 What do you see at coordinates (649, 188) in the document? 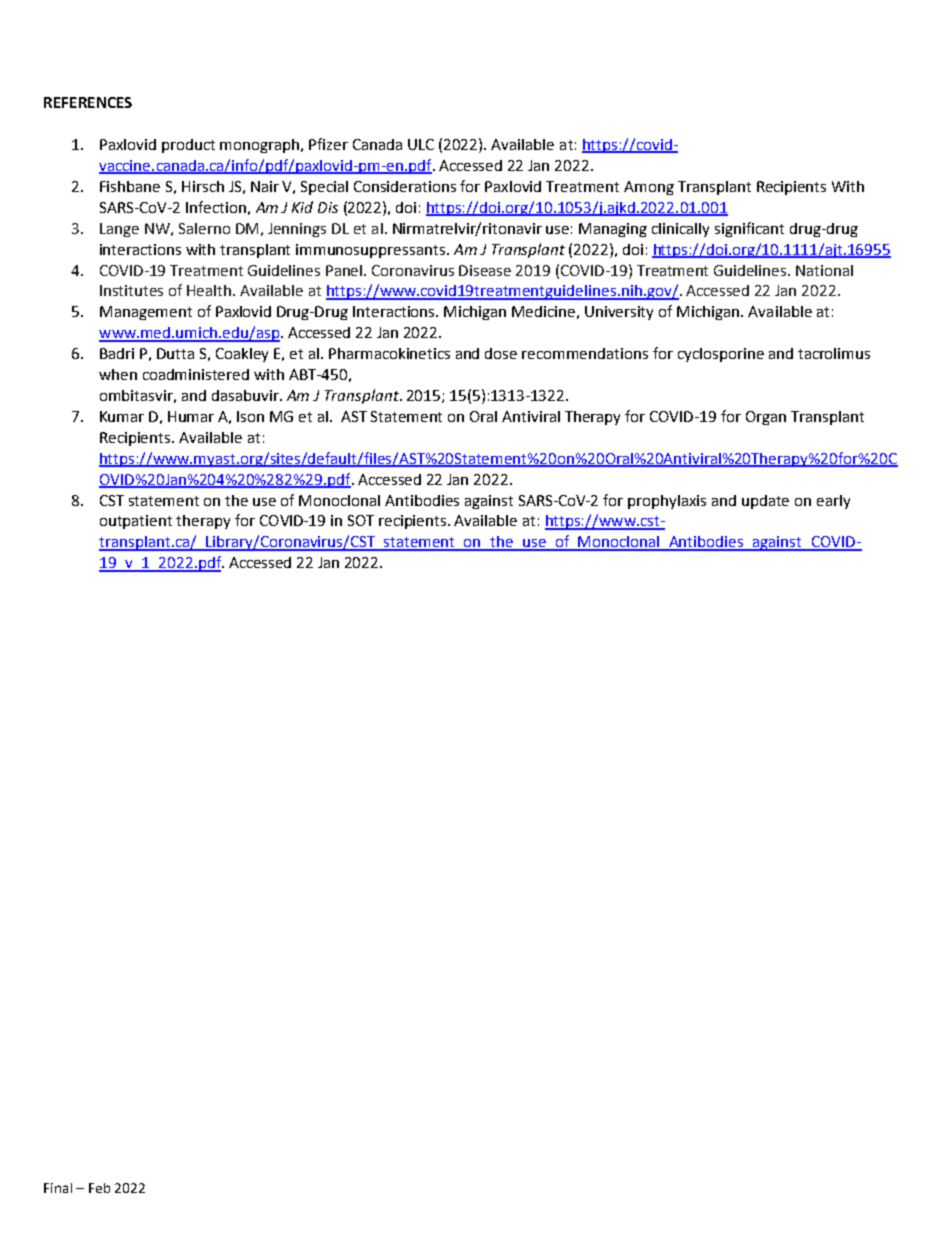
I see `Among` at bounding box center [649, 188].
